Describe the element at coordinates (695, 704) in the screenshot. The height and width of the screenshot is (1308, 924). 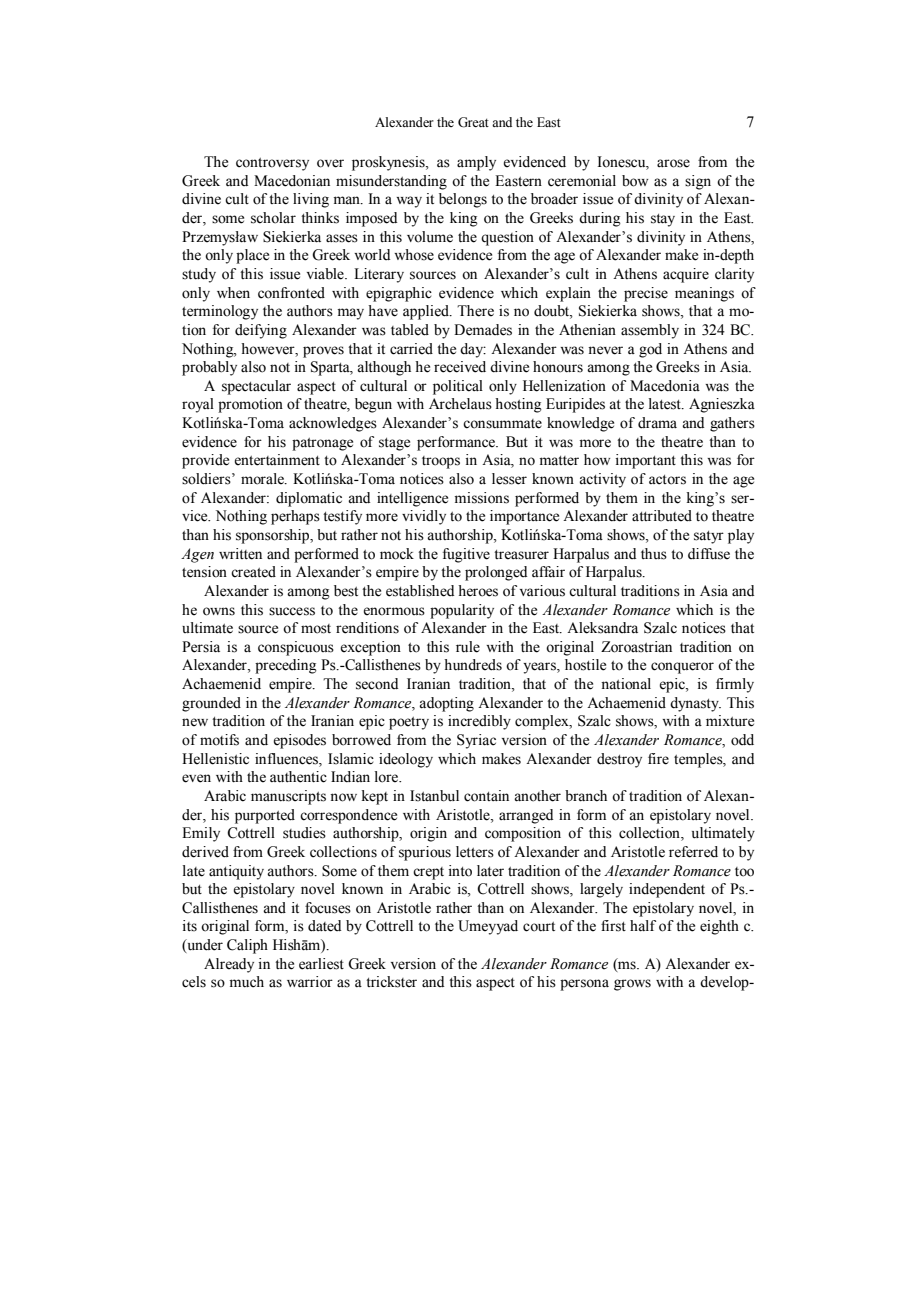
I see `dynasty` at that location.
